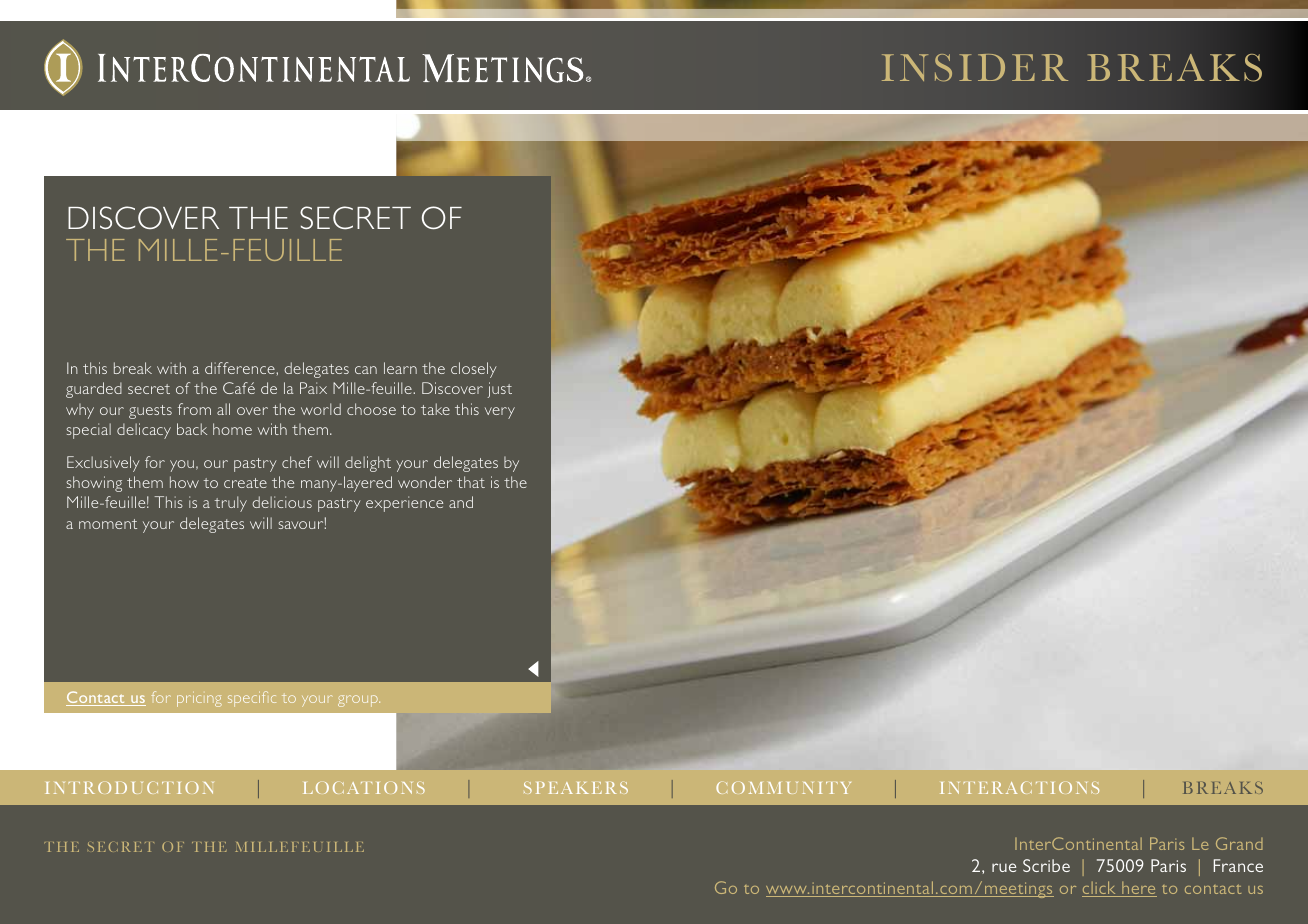 This screenshot has height=924, width=1308. What do you see at coordinates (425, 482) in the screenshot?
I see `wonder` at bounding box center [425, 482].
